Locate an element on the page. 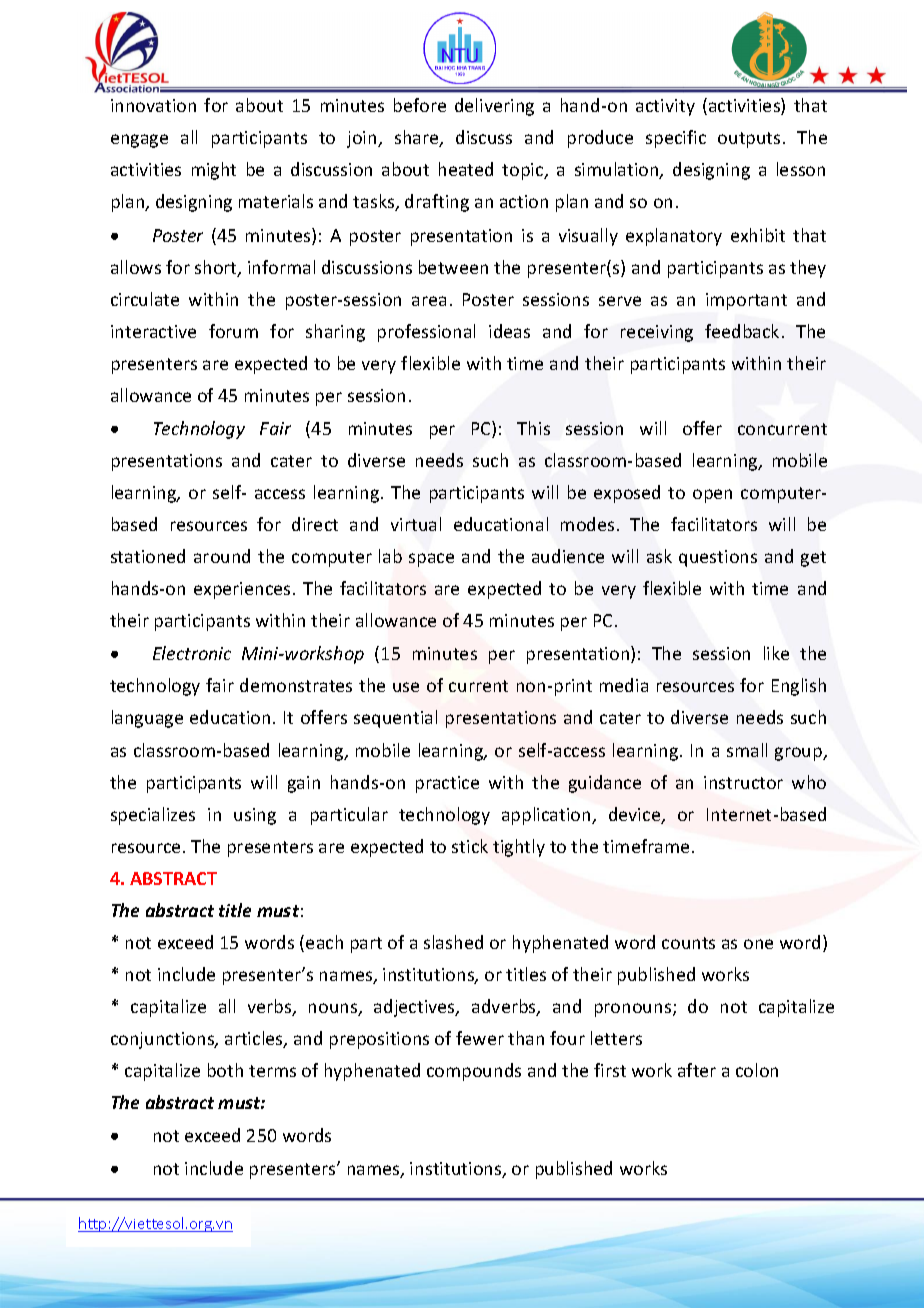  space is located at coordinates (431, 560).
